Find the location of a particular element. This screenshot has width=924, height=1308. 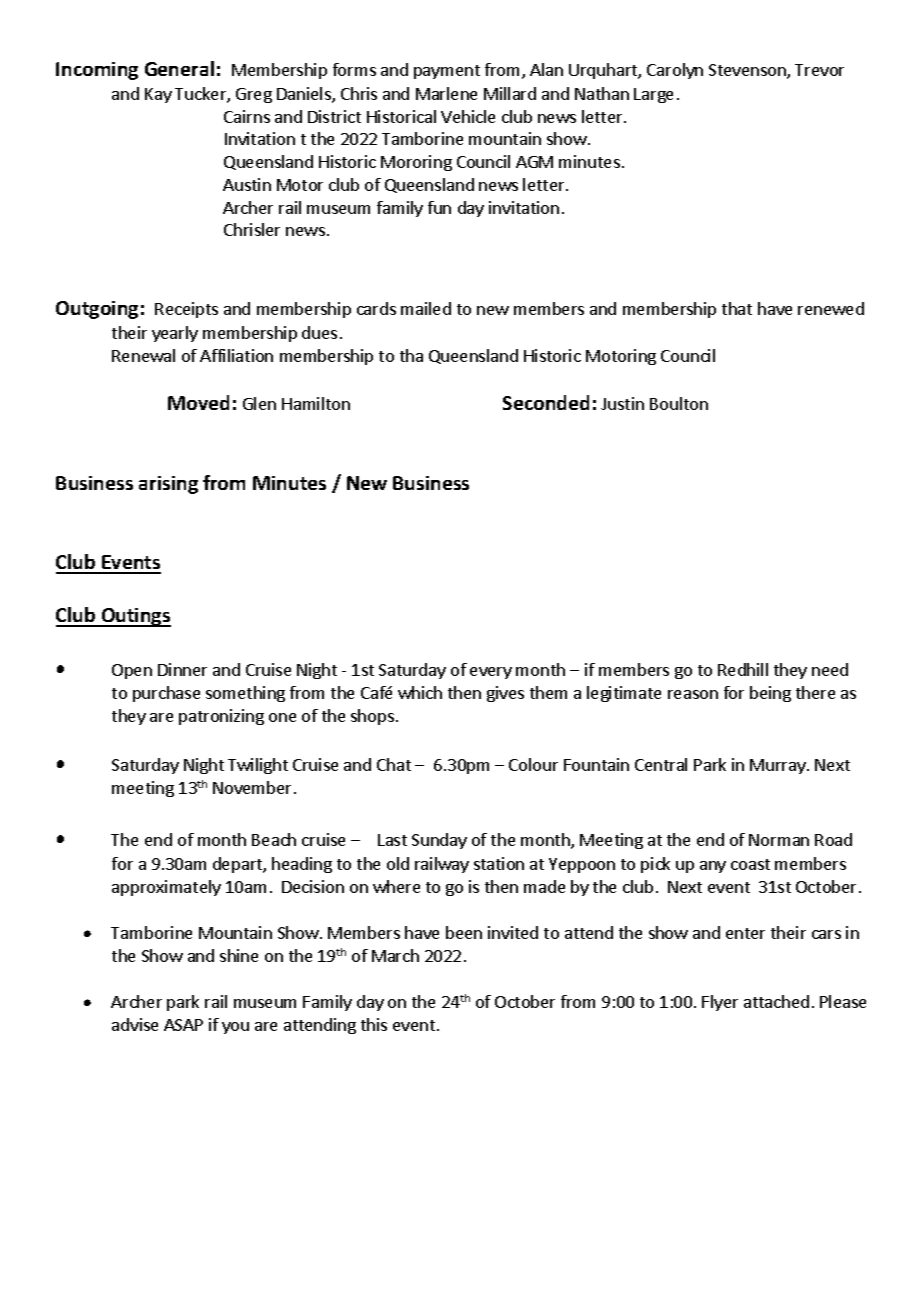

purchase is located at coordinates (166, 694).
